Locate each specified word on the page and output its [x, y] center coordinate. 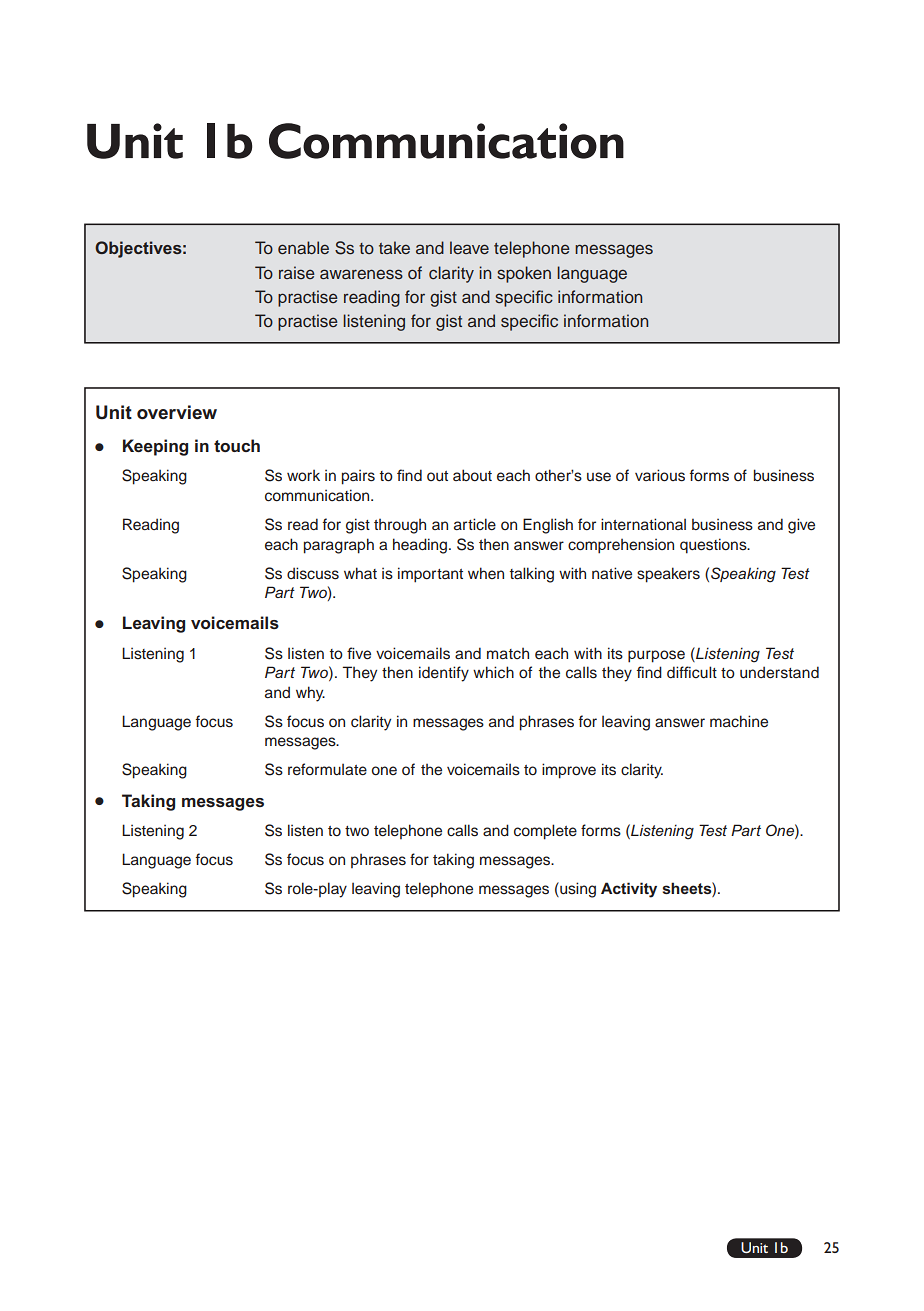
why [310, 694]
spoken [524, 274]
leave [469, 247]
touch [237, 445]
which [493, 672]
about [472, 475]
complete [545, 832]
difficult [692, 672]
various [660, 475]
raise [297, 272]
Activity [629, 890]
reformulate [327, 769]
